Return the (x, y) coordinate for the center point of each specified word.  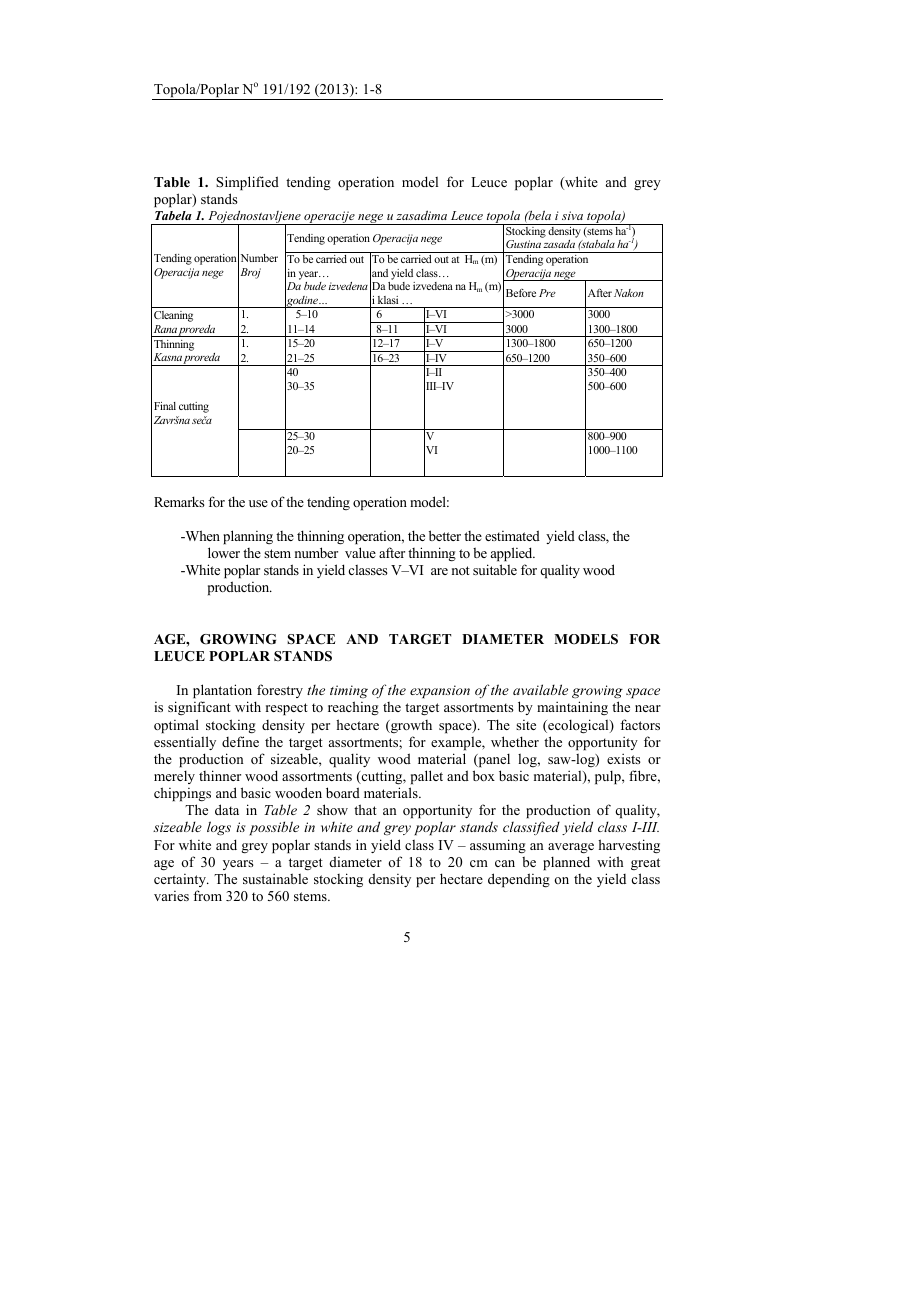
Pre (547, 293)
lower (224, 552)
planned (566, 863)
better (445, 535)
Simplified (247, 183)
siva (572, 215)
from (207, 895)
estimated (512, 535)
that (365, 809)
